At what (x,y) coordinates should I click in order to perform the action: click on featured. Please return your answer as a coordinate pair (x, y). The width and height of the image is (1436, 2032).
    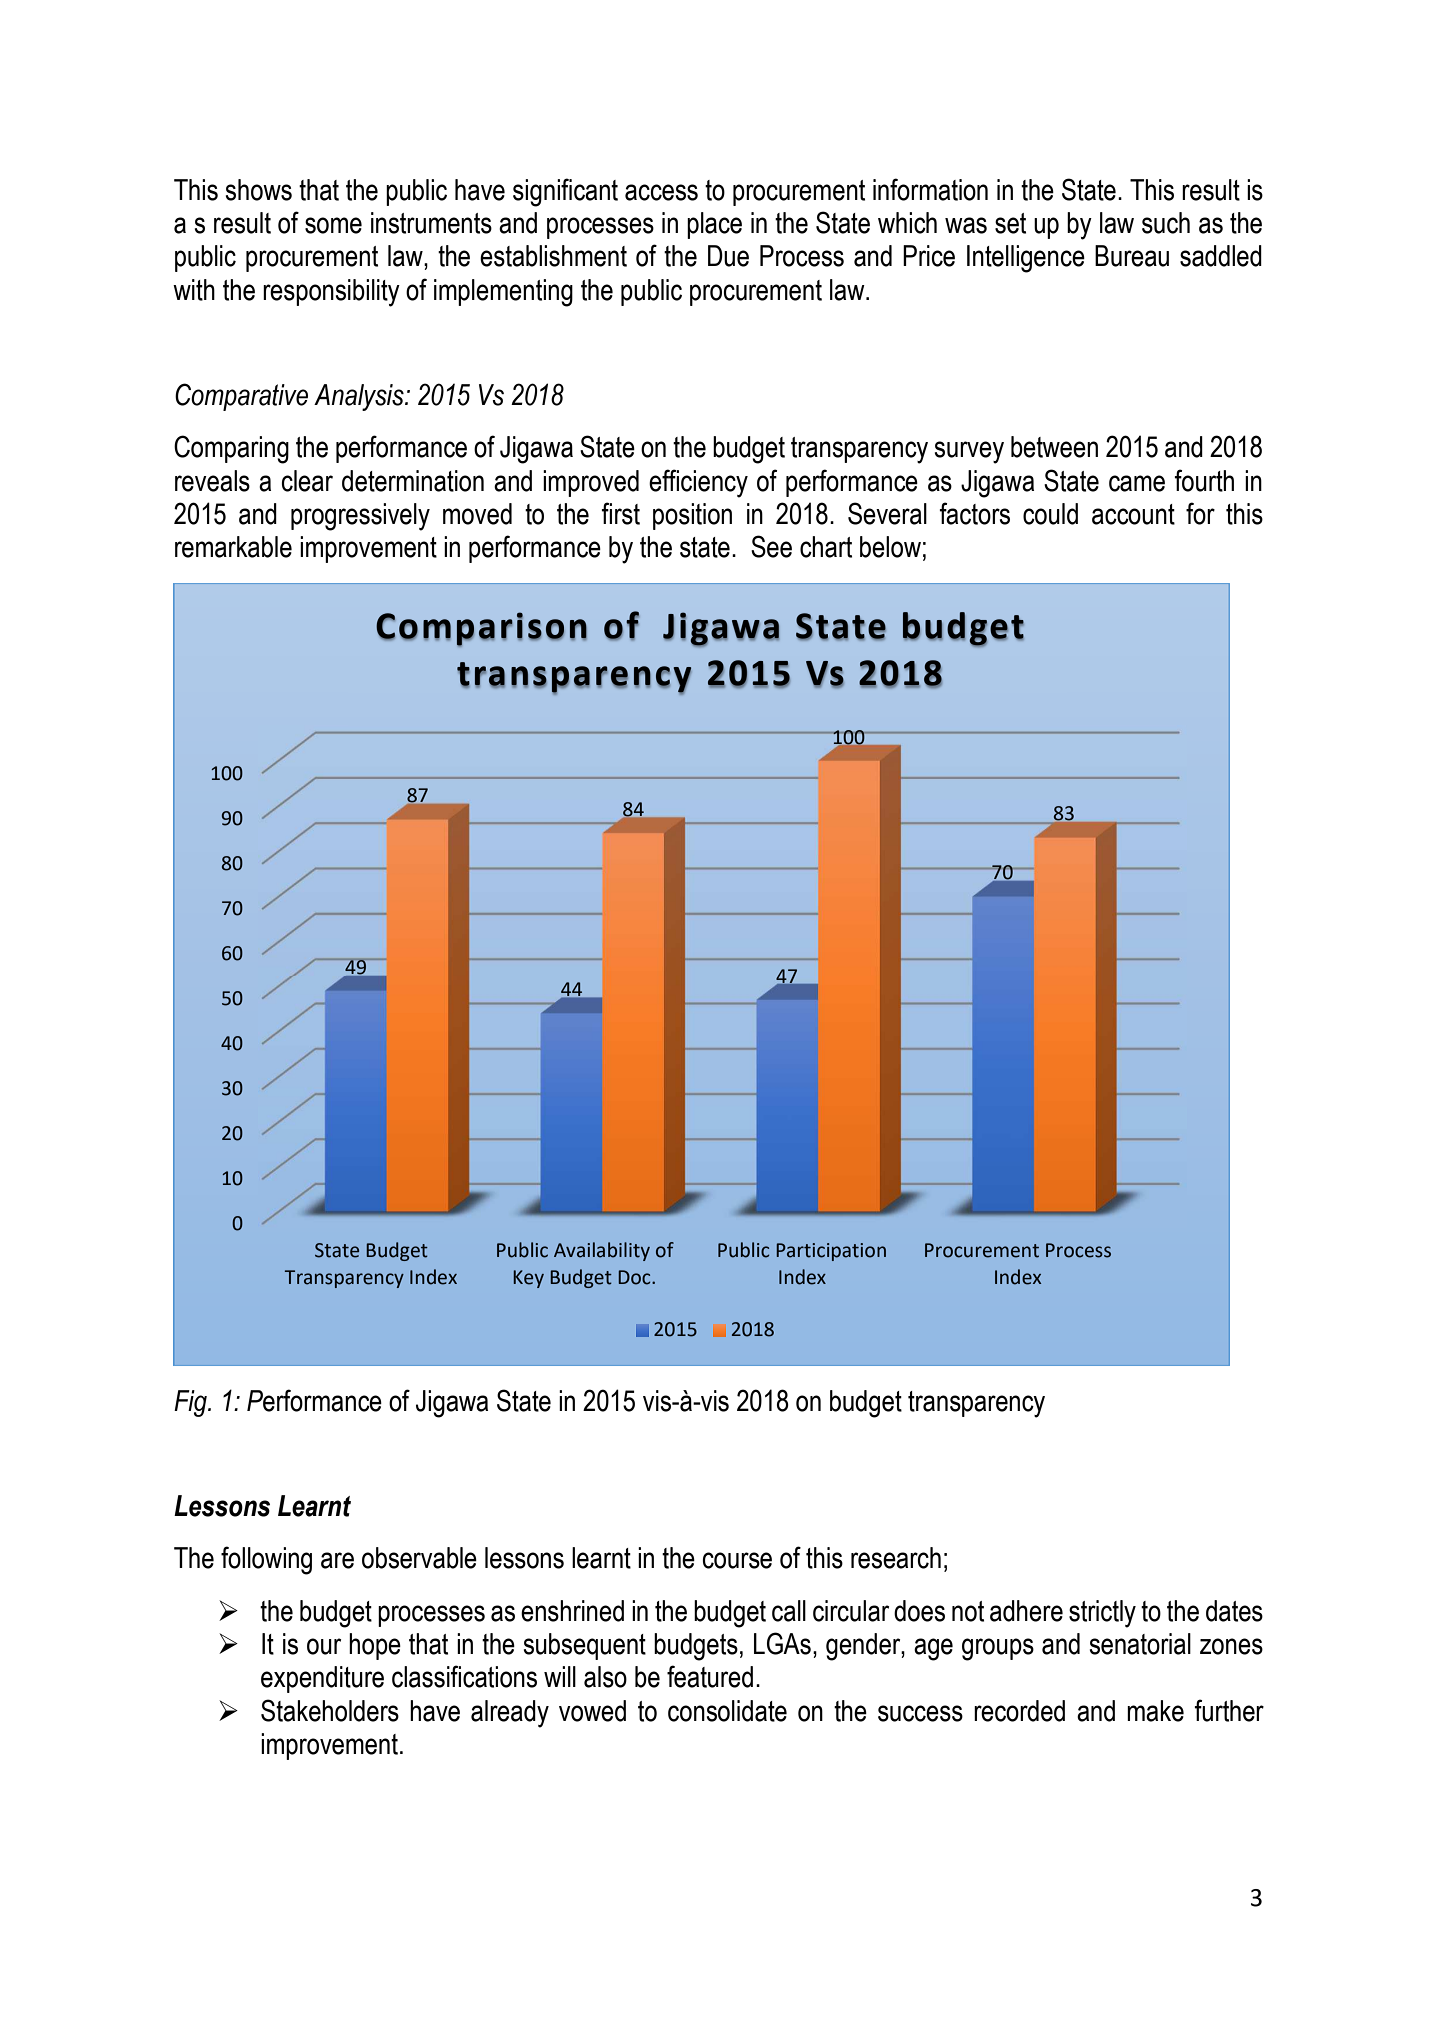
    Looking at the image, I should click on (710, 1676).
